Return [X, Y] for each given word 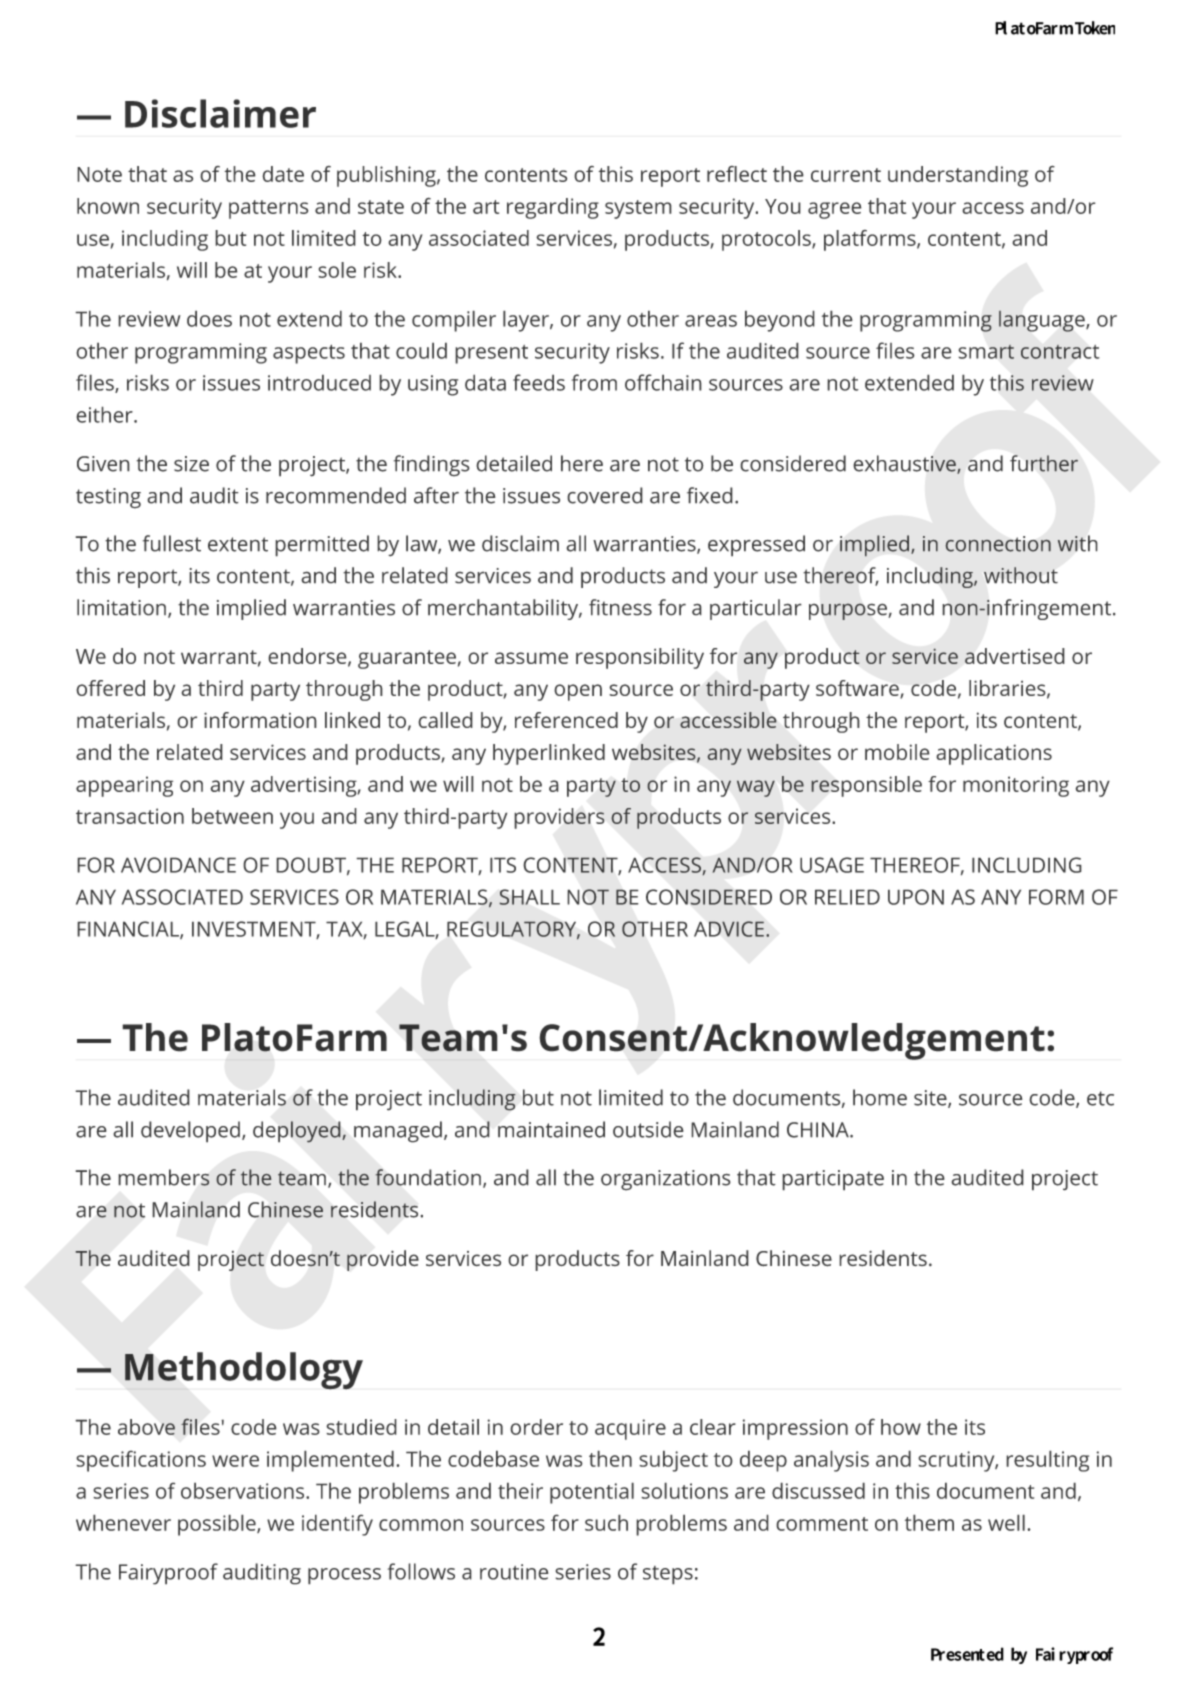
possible [218, 1525]
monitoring [1016, 786]
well [1006, 1522]
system [638, 209]
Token [1095, 28]
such [606, 1522]
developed [190, 1132]
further [1044, 463]
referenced [566, 720]
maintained [551, 1129]
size [191, 464]
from [594, 382]
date [283, 174]
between [232, 816]
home [880, 1097]
